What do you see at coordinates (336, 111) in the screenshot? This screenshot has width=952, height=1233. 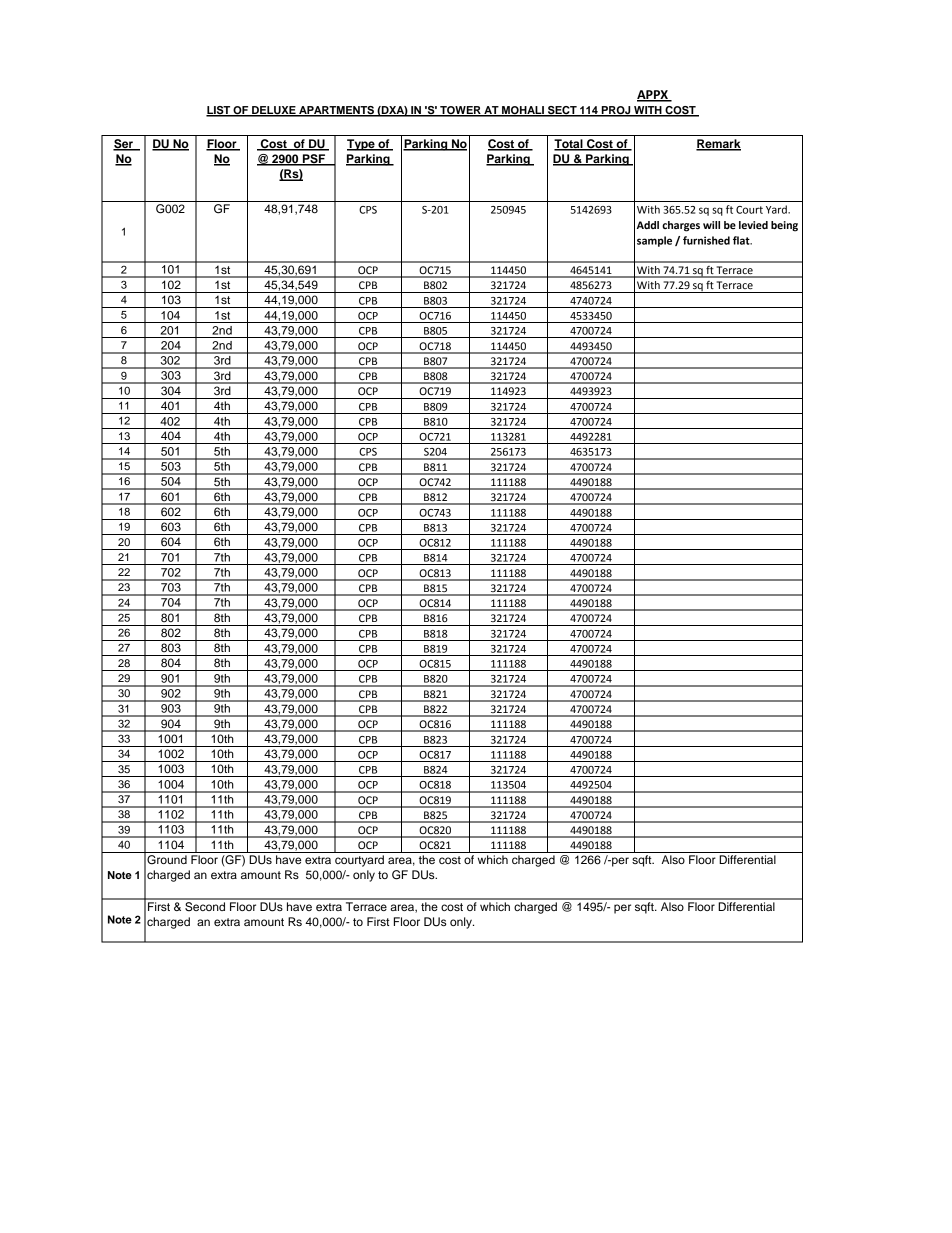 I see `APARTMENTS` at bounding box center [336, 111].
